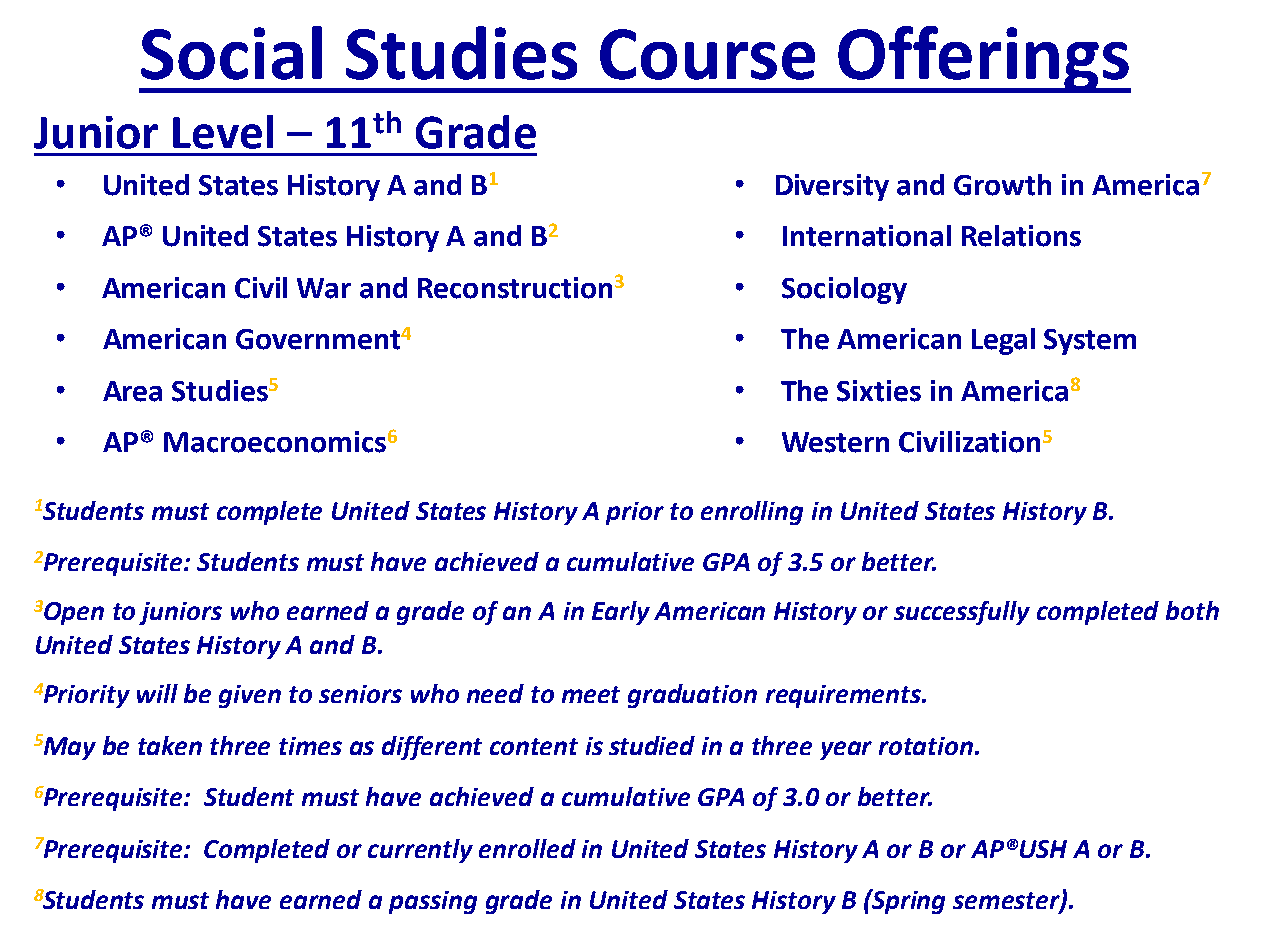  I want to click on Social, so click(231, 53).
